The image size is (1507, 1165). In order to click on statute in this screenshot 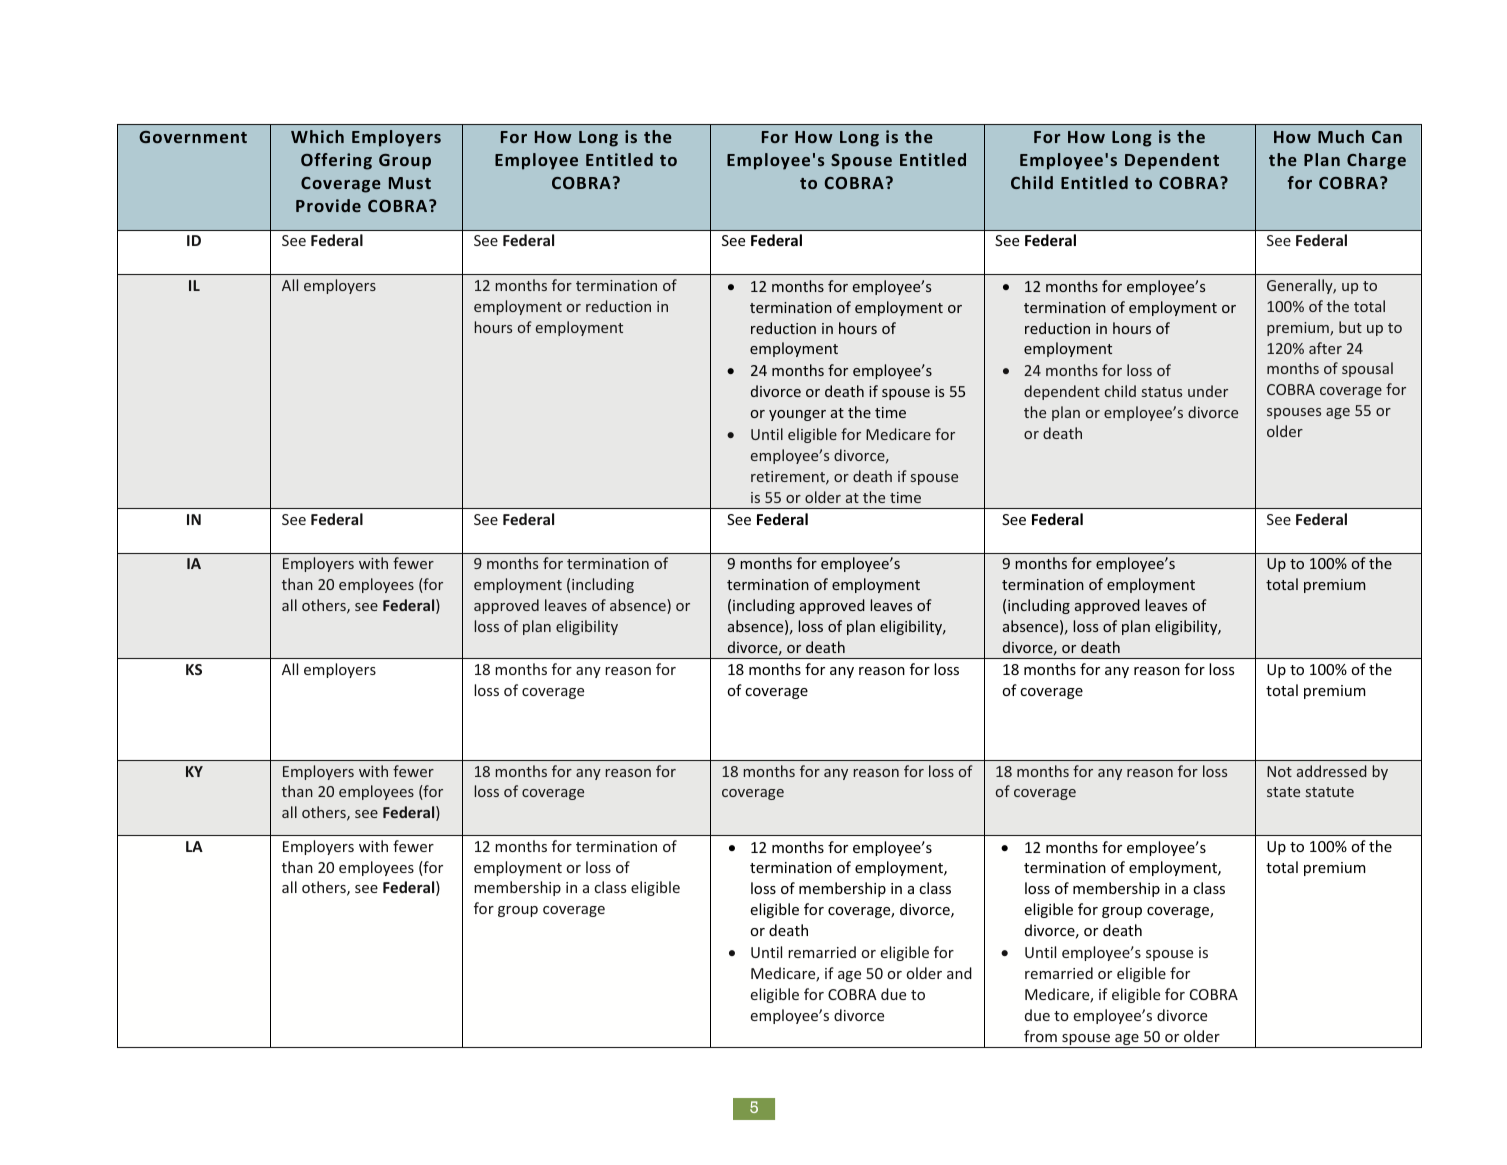, I will do `click(1330, 792)`.
